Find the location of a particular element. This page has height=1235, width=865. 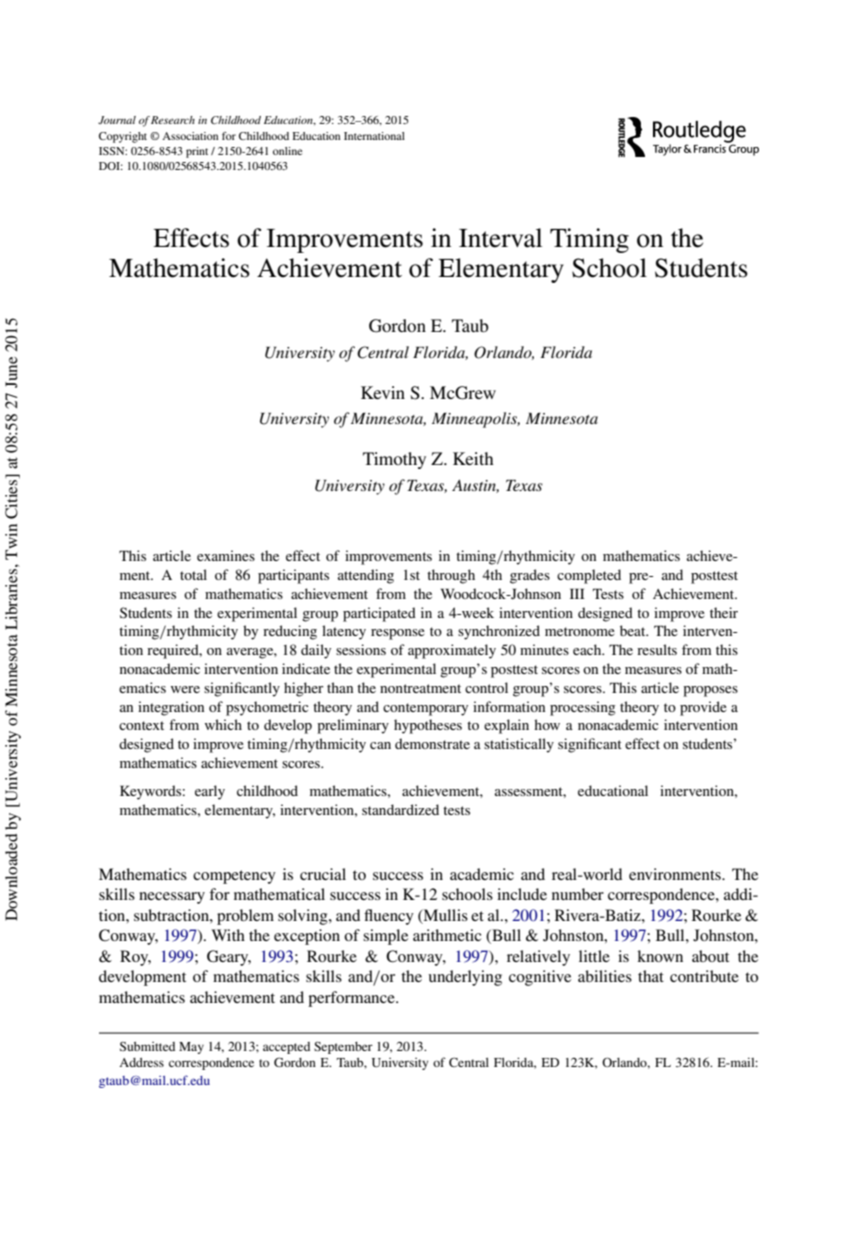

September is located at coordinates (343, 1047).
